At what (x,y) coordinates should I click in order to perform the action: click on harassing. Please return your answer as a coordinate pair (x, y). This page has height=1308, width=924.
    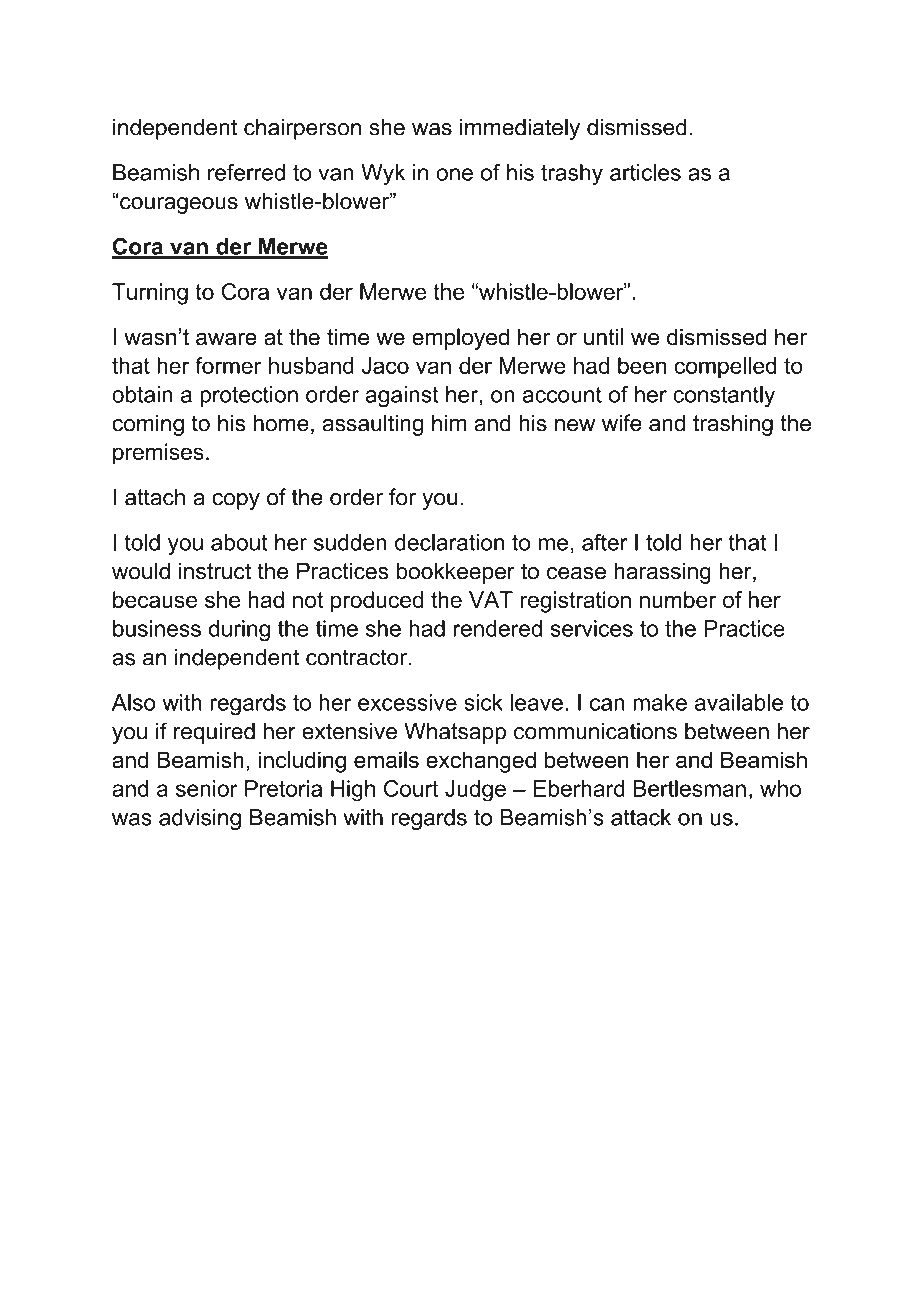
    Looking at the image, I should click on (662, 573).
